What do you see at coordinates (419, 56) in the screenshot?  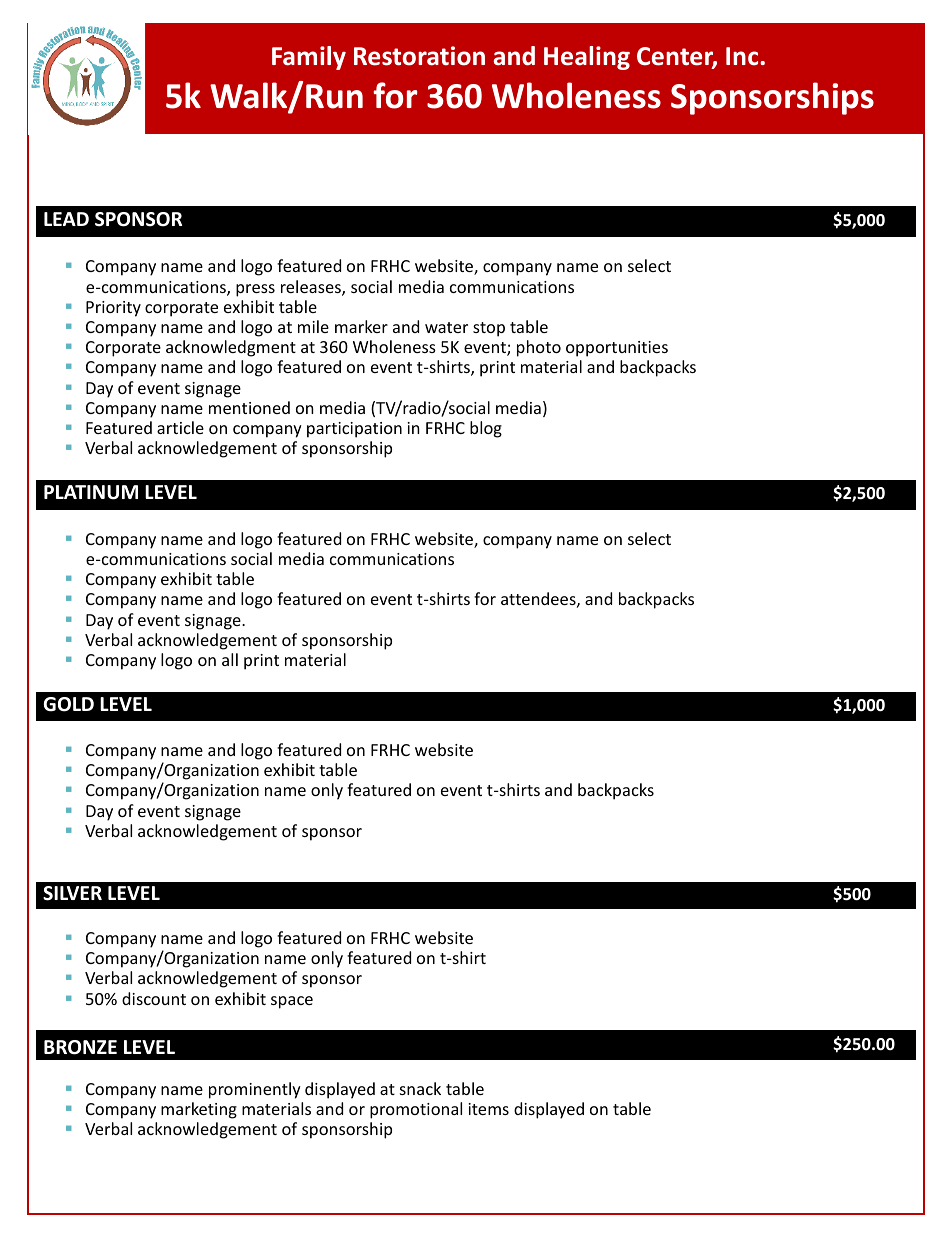 I see `Restoration` at bounding box center [419, 56].
